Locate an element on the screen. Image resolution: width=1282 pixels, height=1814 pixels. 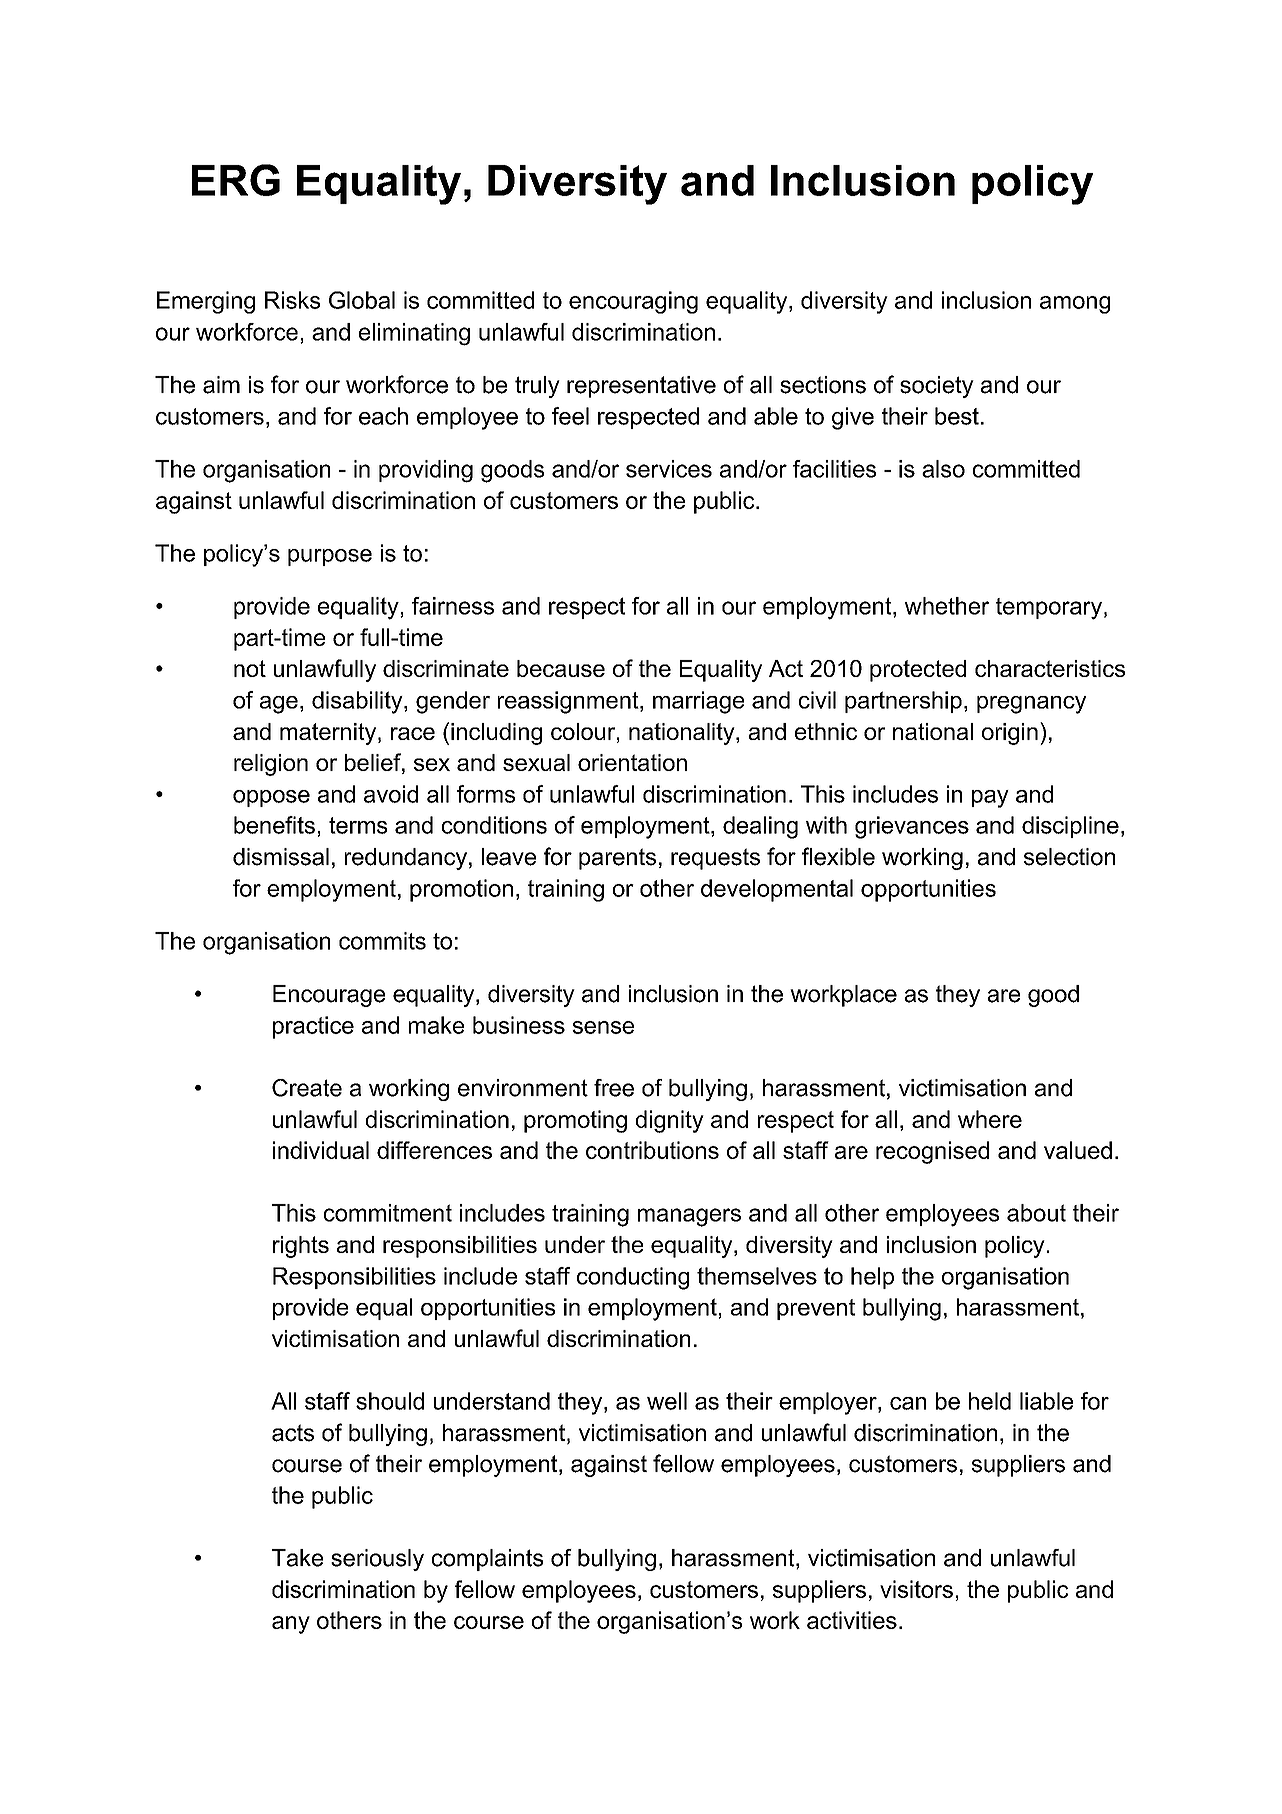
Take is located at coordinates (297, 1558).
